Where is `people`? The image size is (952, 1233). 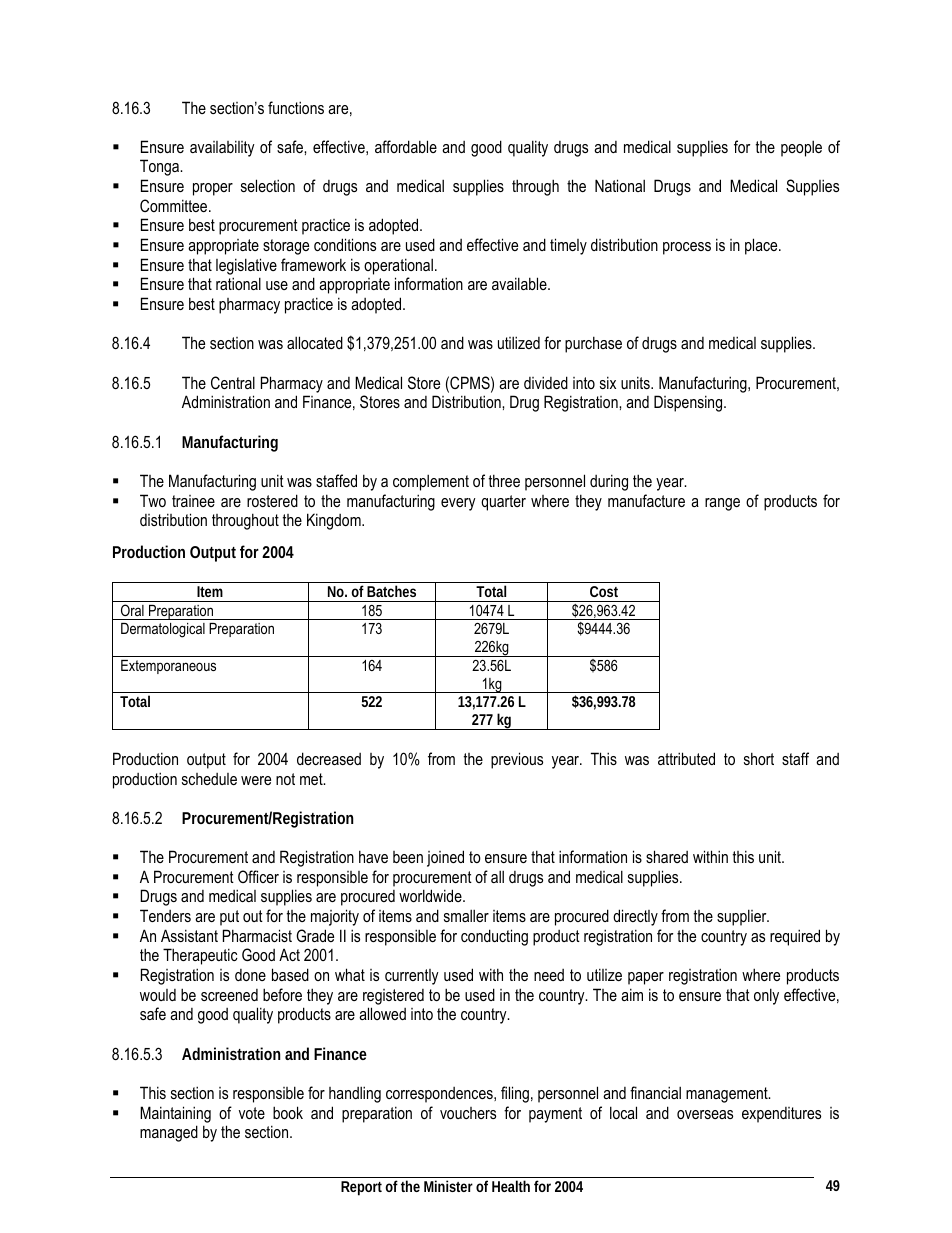
people is located at coordinates (801, 148).
